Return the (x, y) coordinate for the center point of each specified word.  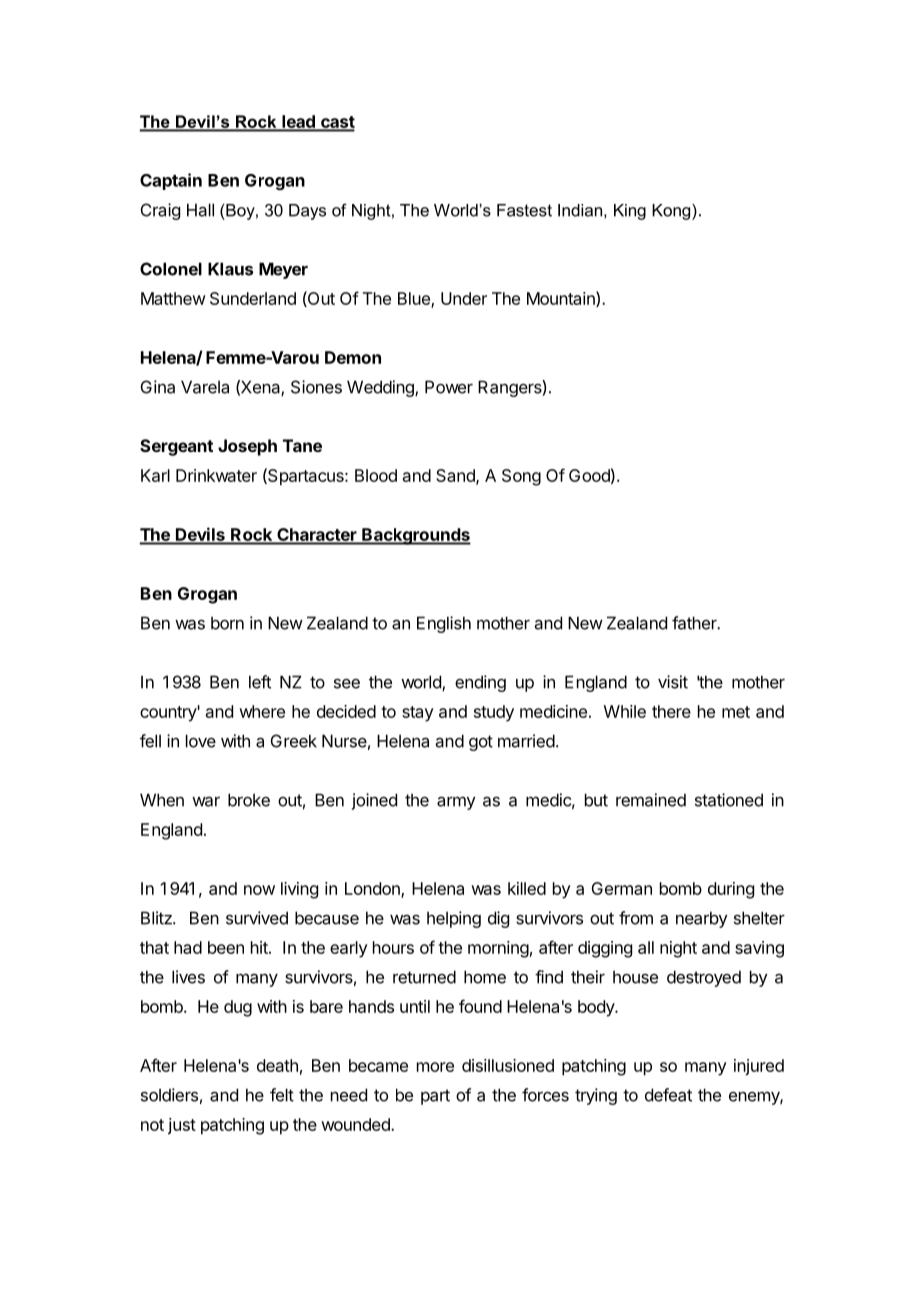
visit (673, 682)
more (435, 1067)
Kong (672, 212)
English (444, 624)
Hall (200, 210)
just (182, 1126)
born (227, 623)
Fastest (524, 210)
